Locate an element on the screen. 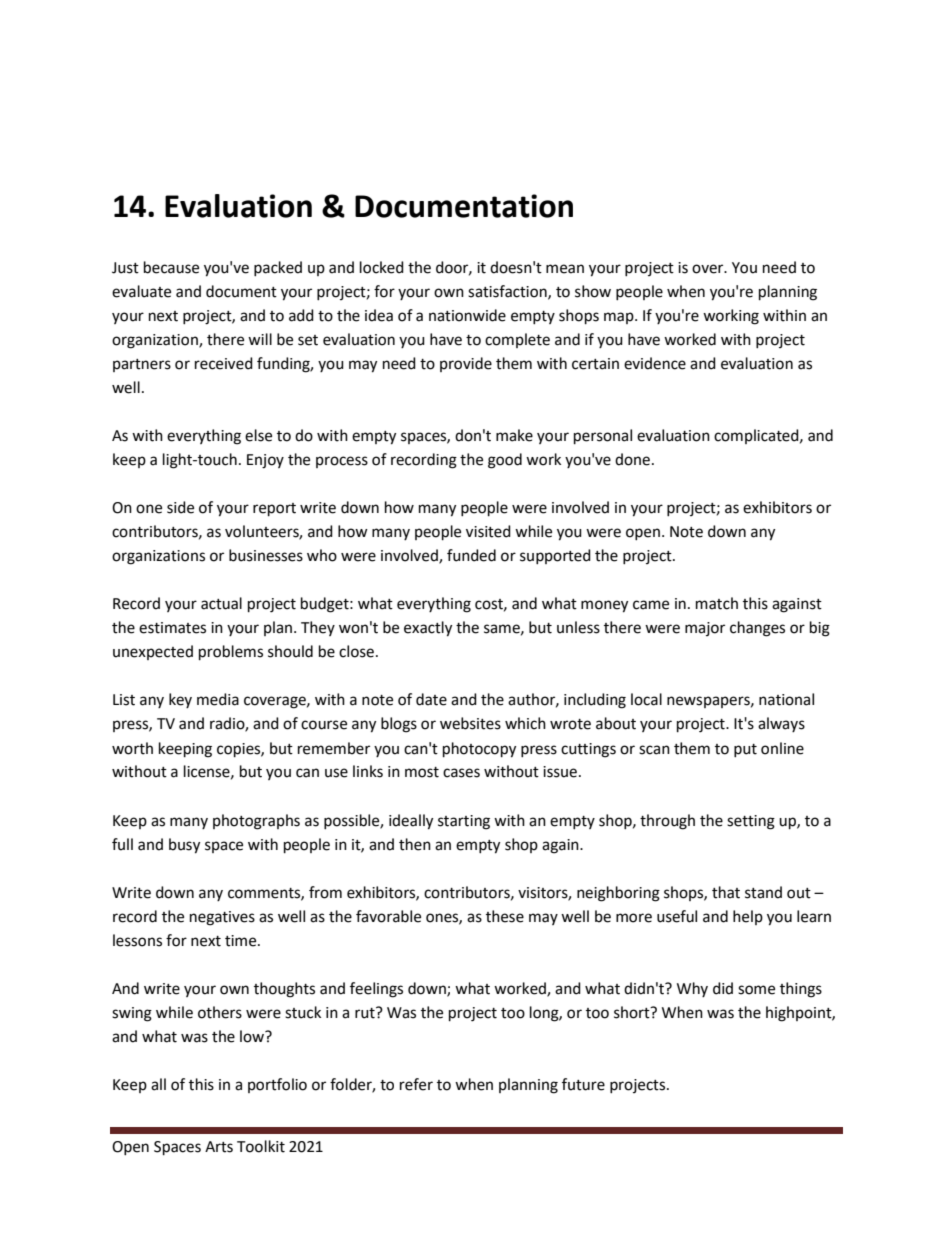 This screenshot has height=1233, width=952. match is located at coordinates (717, 603).
